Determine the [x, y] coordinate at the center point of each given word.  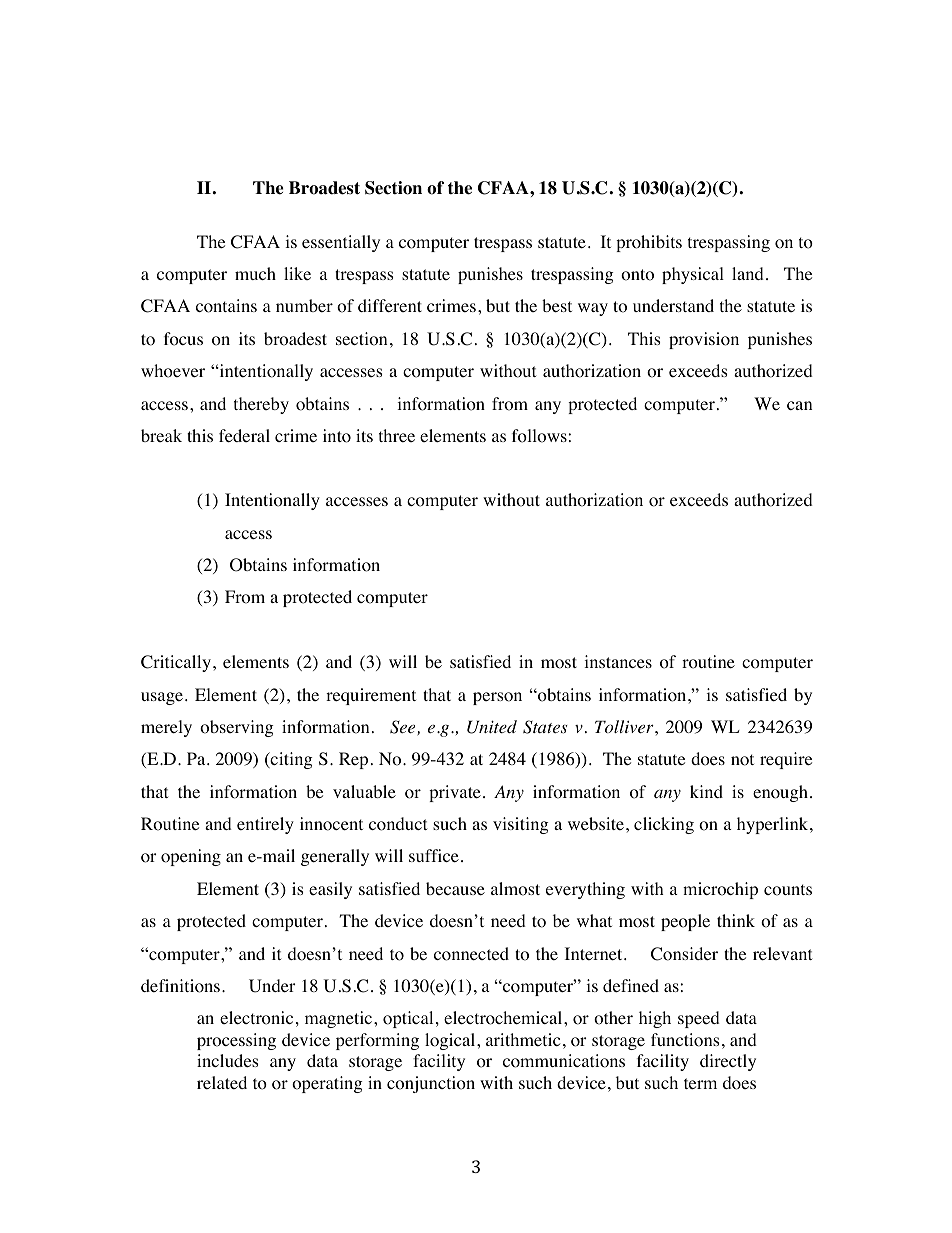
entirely [265, 825]
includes [228, 1060]
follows [540, 436]
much [255, 273]
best [557, 305]
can [799, 405]
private [455, 793]
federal [244, 435]
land [748, 273]
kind [706, 791]
